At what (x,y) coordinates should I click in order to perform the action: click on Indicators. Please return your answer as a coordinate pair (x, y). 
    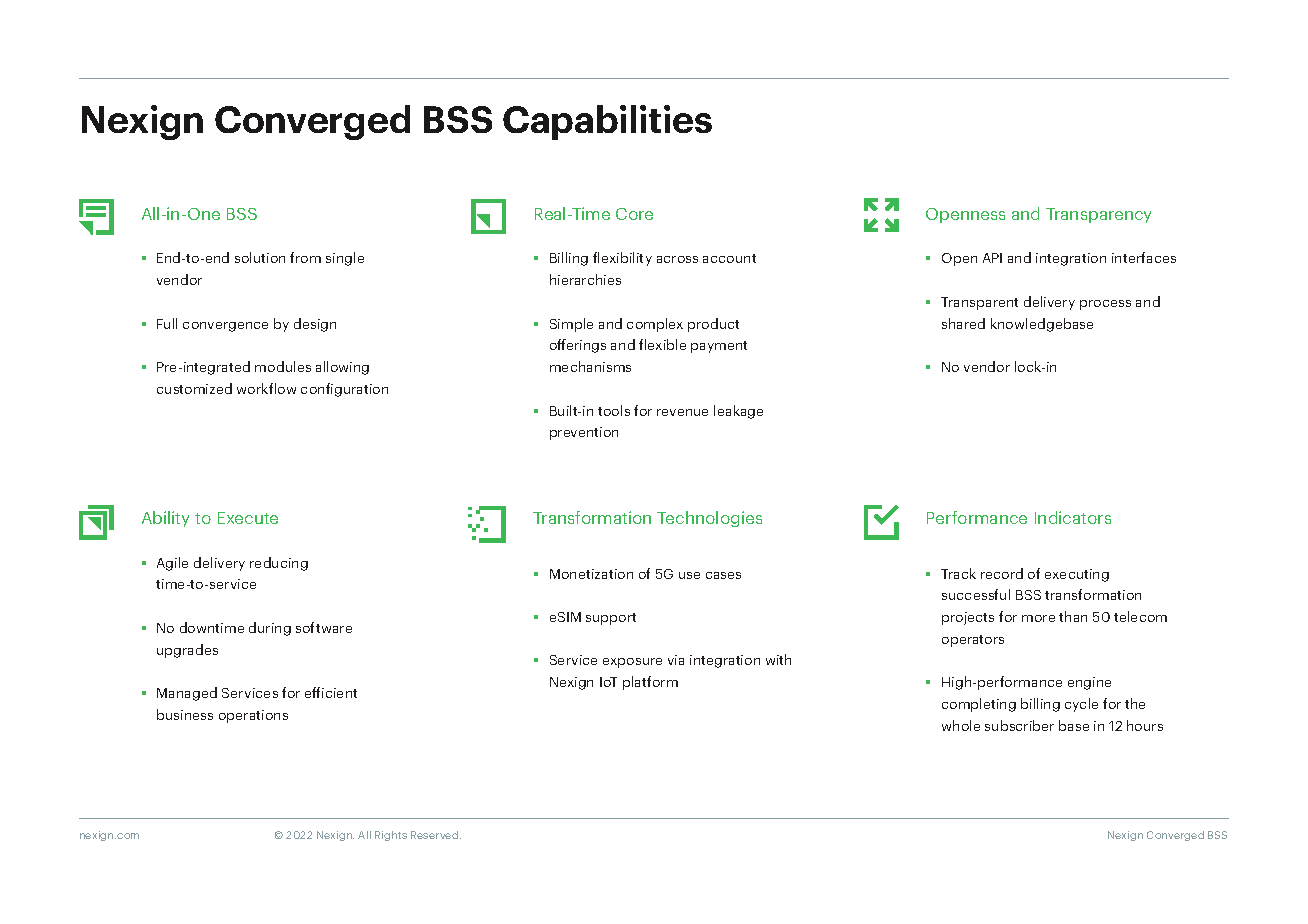
    Looking at the image, I should click on (1073, 517).
